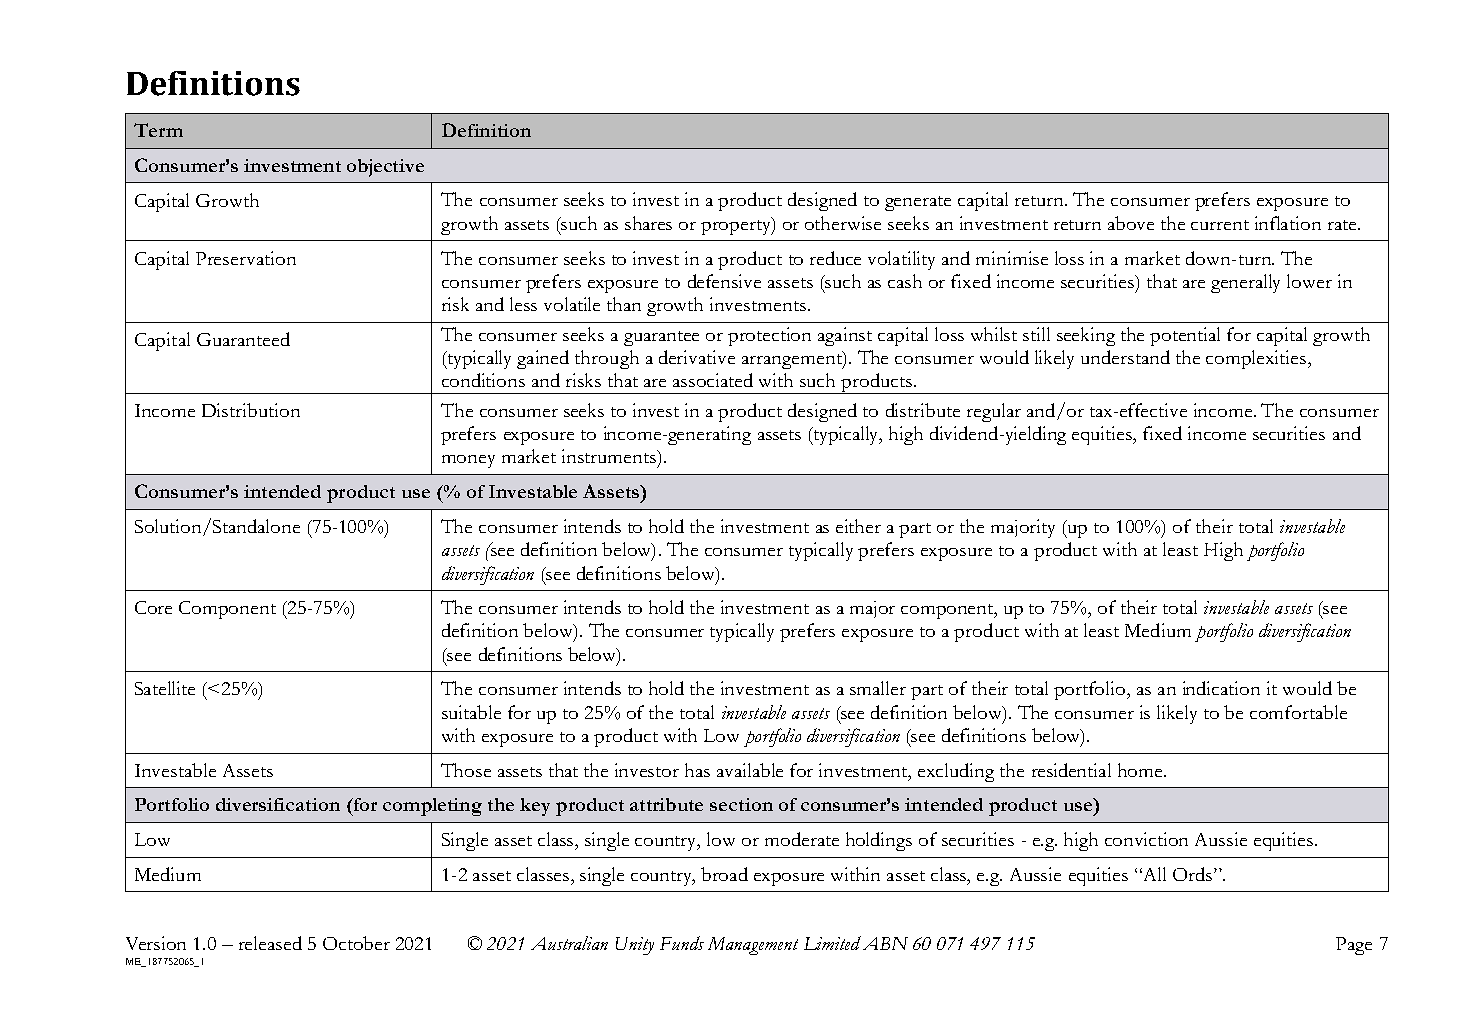  I want to click on either, so click(858, 526).
